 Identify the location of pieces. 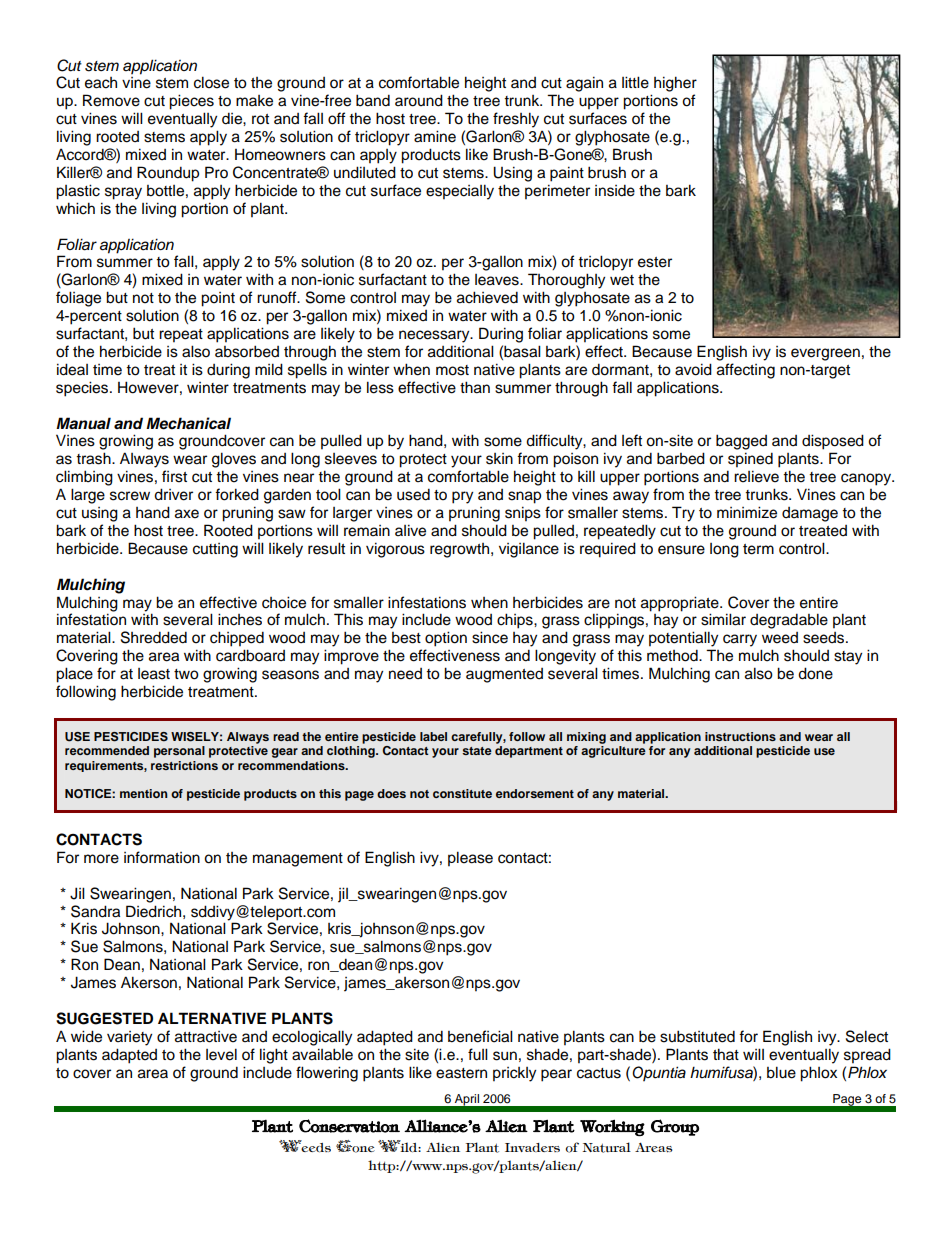
(191, 102).
